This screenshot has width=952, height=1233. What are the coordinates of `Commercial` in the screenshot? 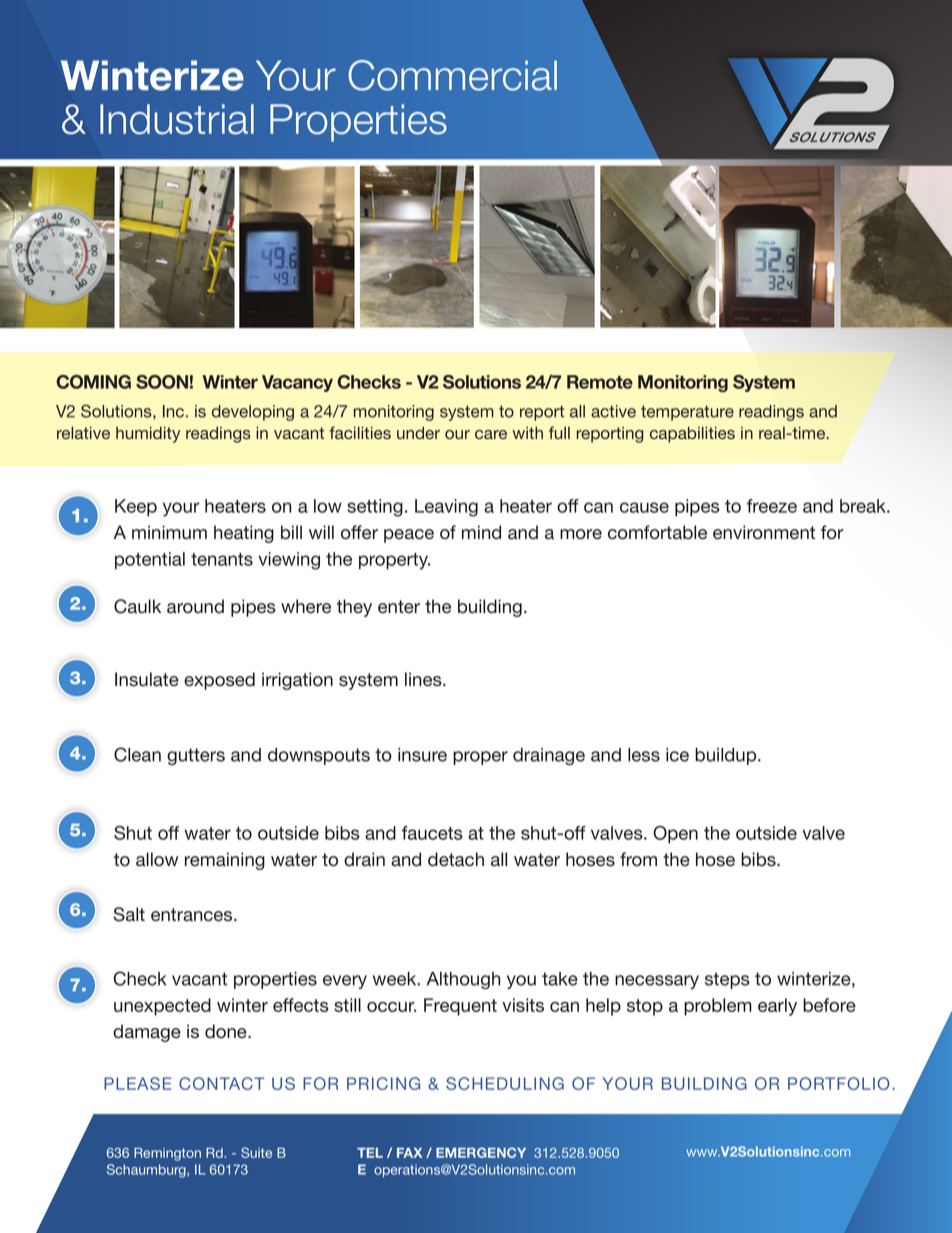 It's located at (452, 75).
